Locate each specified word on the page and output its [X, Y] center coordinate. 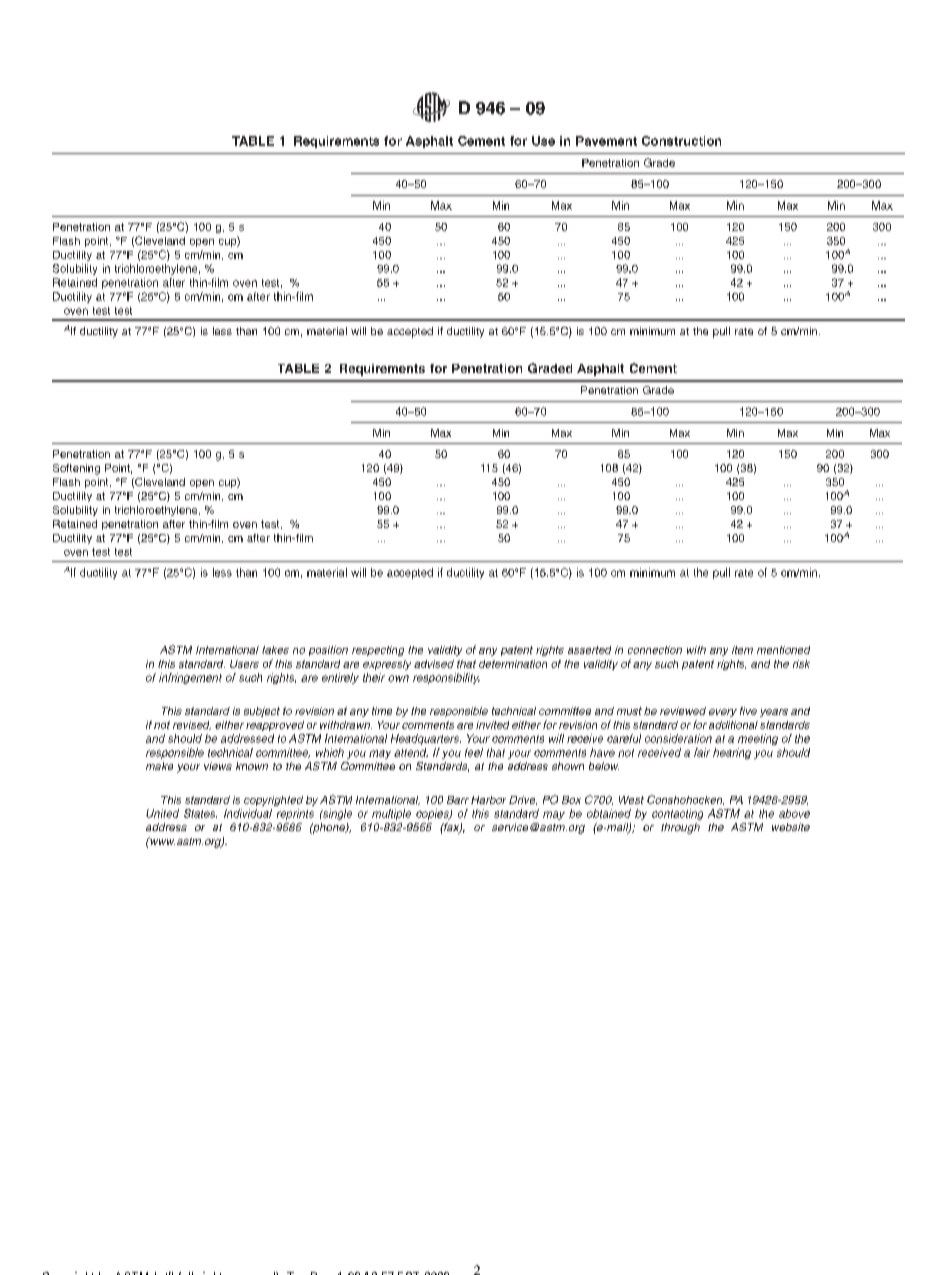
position [328, 651]
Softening [76, 469]
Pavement [606, 141]
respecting [378, 651]
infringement [190, 678]
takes [275, 650]
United [162, 813]
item [742, 650]
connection [655, 650]
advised [434, 664]
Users [244, 664]
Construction [681, 141]
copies [433, 814]
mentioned [783, 650]
